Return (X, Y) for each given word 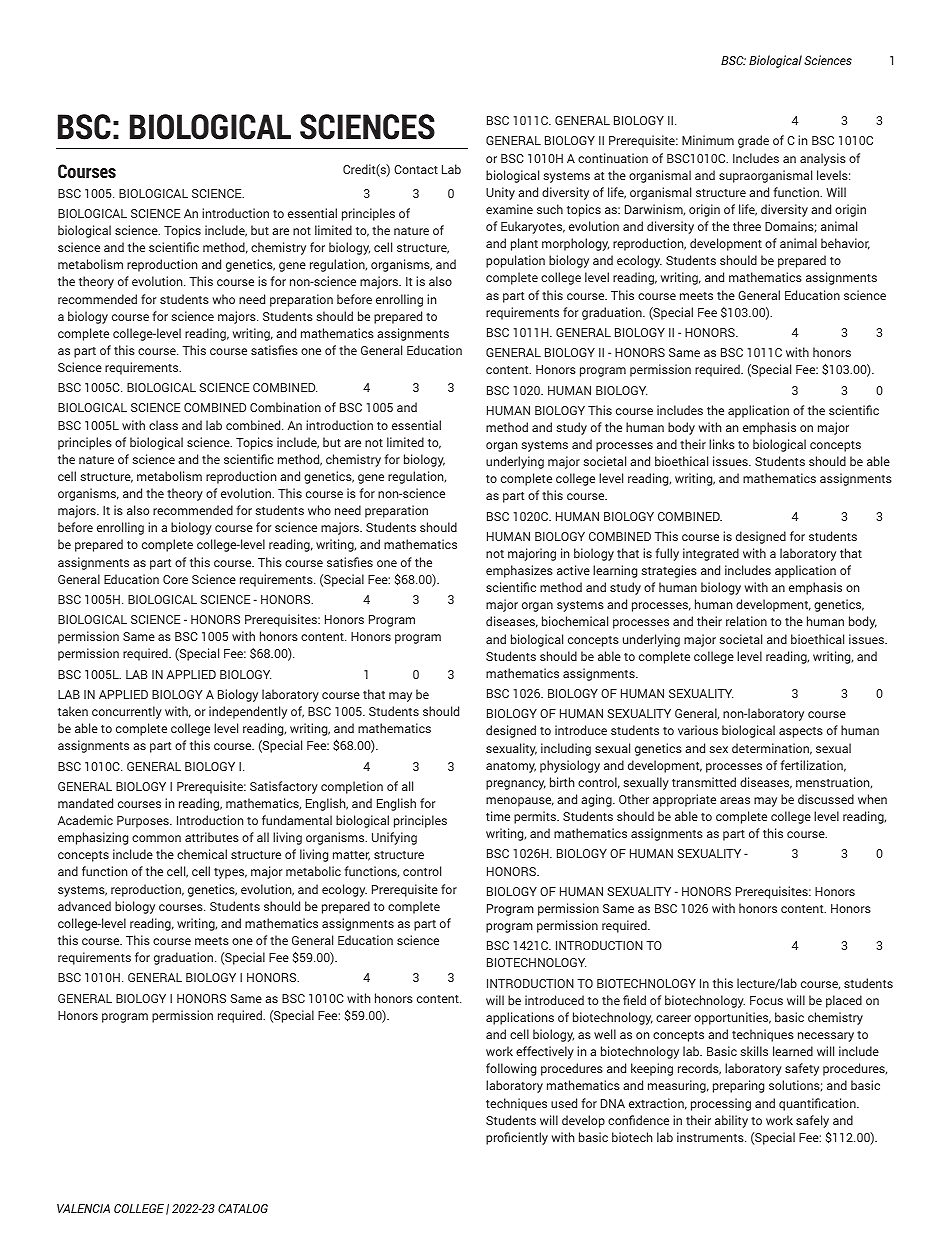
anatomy (511, 767)
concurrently (127, 712)
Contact (416, 169)
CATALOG (243, 1208)
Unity (500, 193)
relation (746, 621)
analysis (823, 159)
